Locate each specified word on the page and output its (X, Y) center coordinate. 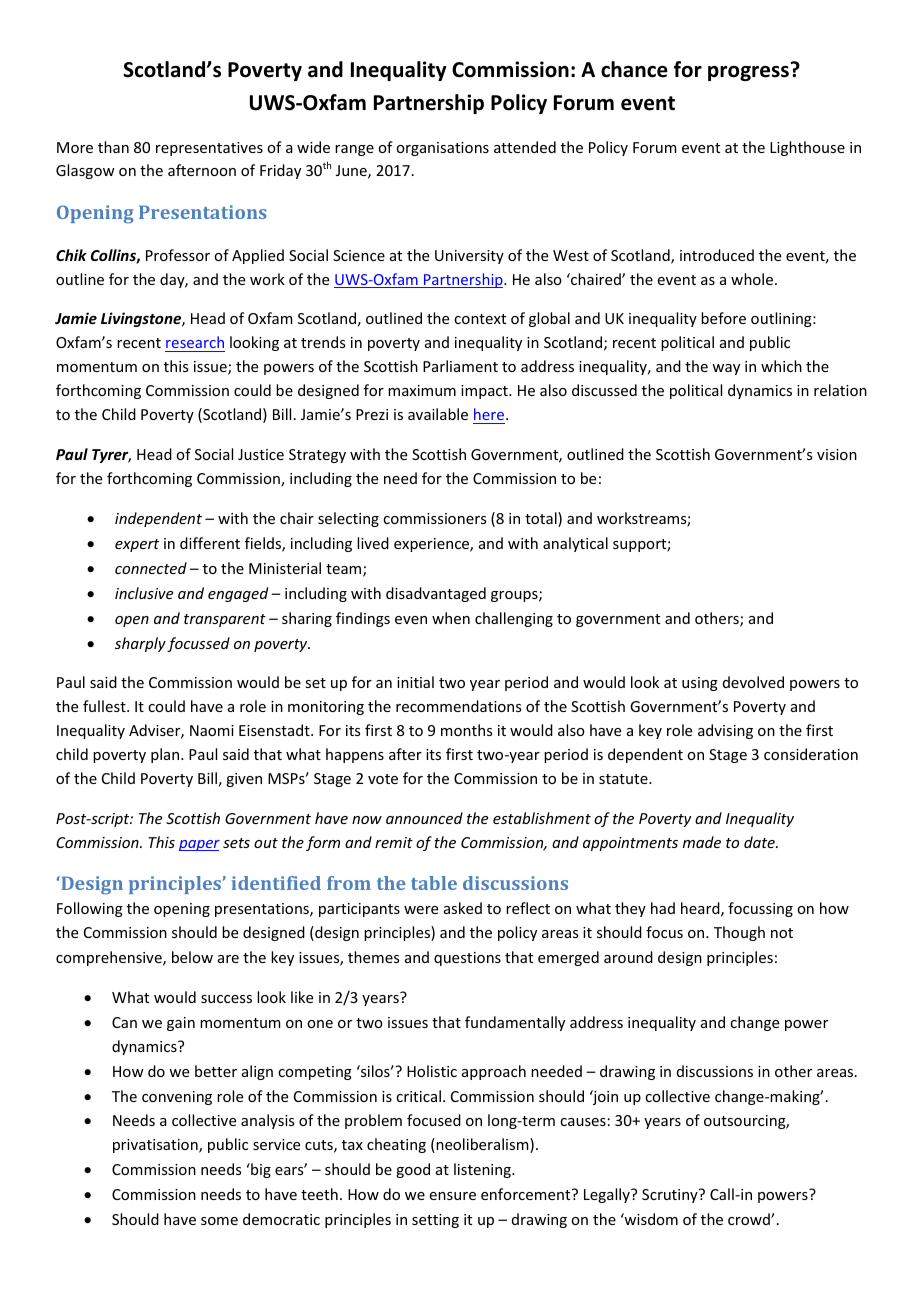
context (480, 319)
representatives (209, 149)
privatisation (156, 1146)
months (466, 730)
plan (166, 755)
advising (725, 731)
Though (739, 933)
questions (467, 959)
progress (748, 73)
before (723, 318)
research (195, 342)
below (192, 957)
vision (837, 454)
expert (137, 545)
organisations (442, 149)
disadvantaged (436, 594)
